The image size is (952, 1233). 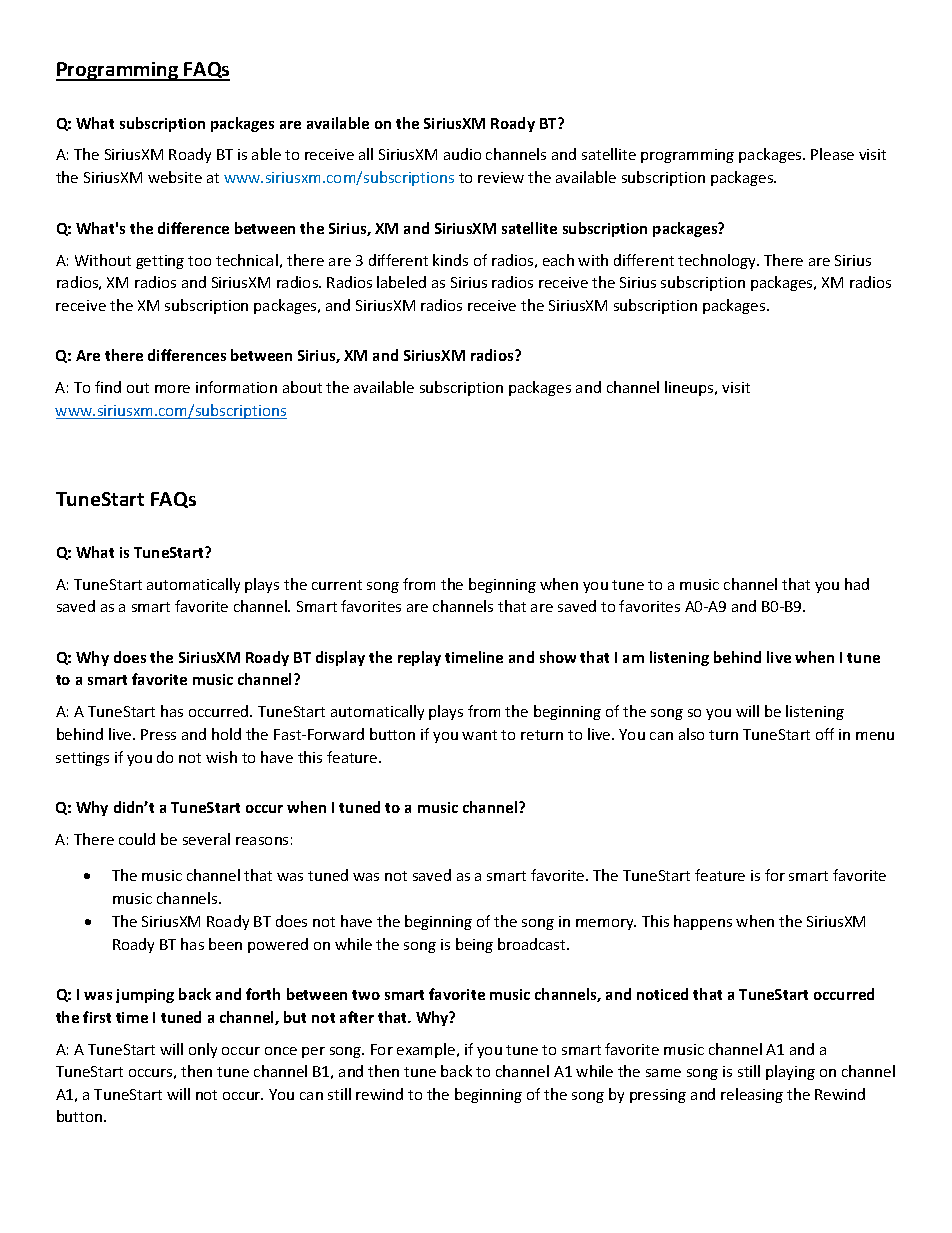 What do you see at coordinates (427, 1050) in the page?
I see `example` at bounding box center [427, 1050].
